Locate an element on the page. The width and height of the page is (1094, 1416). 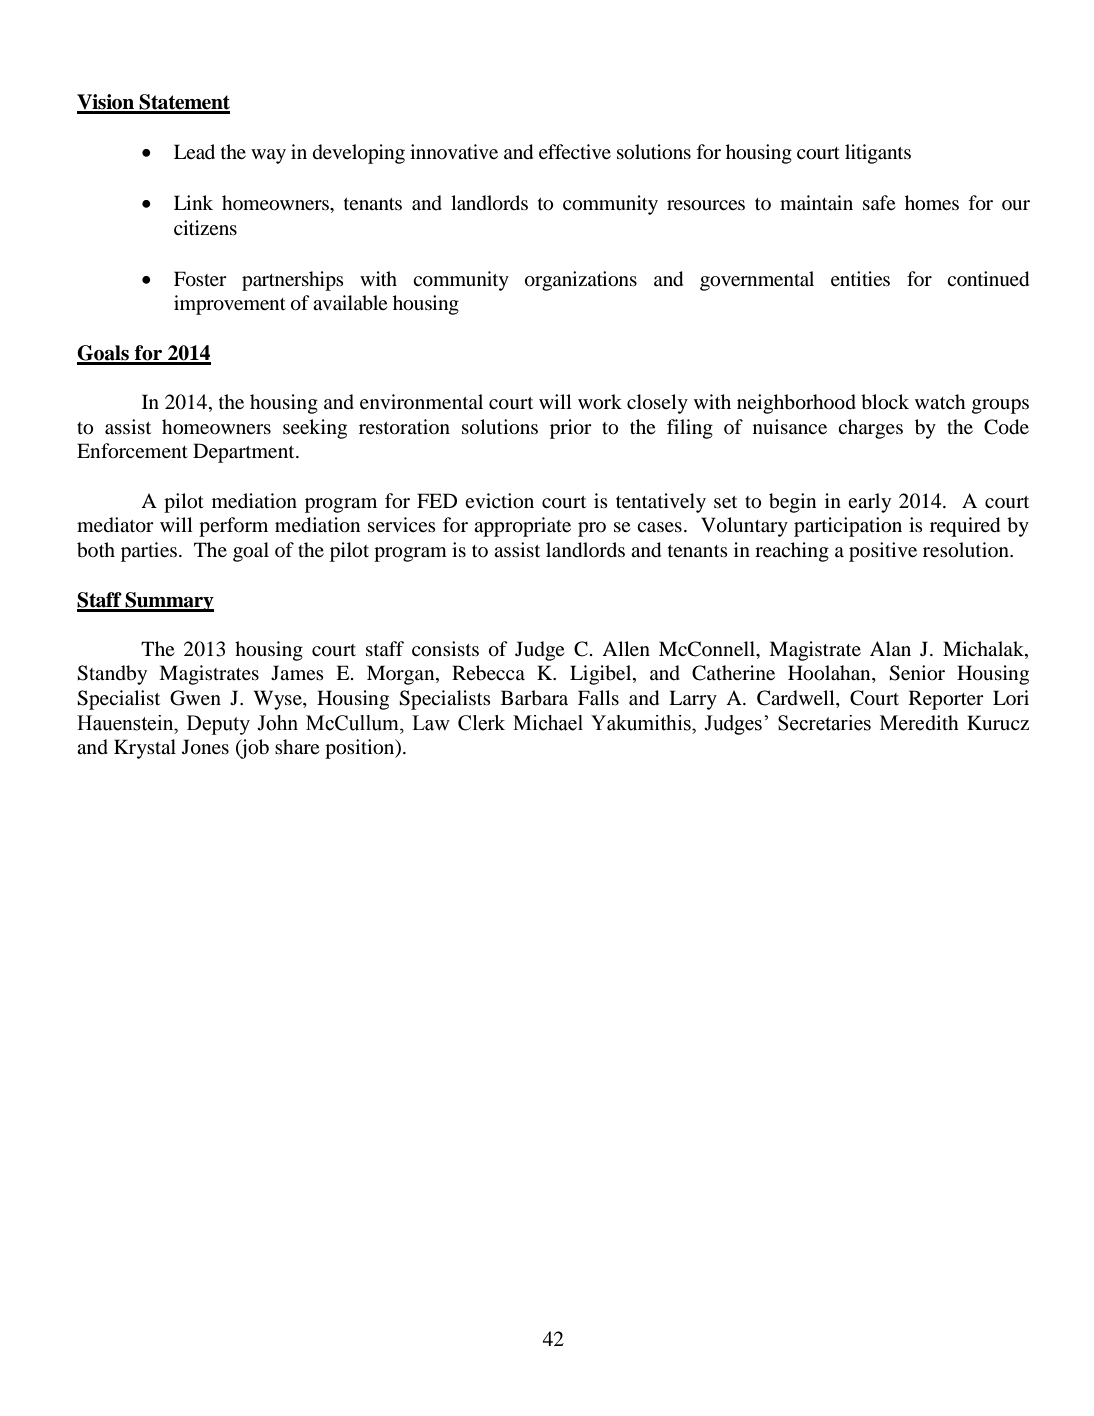
Department is located at coordinates (245, 453).
